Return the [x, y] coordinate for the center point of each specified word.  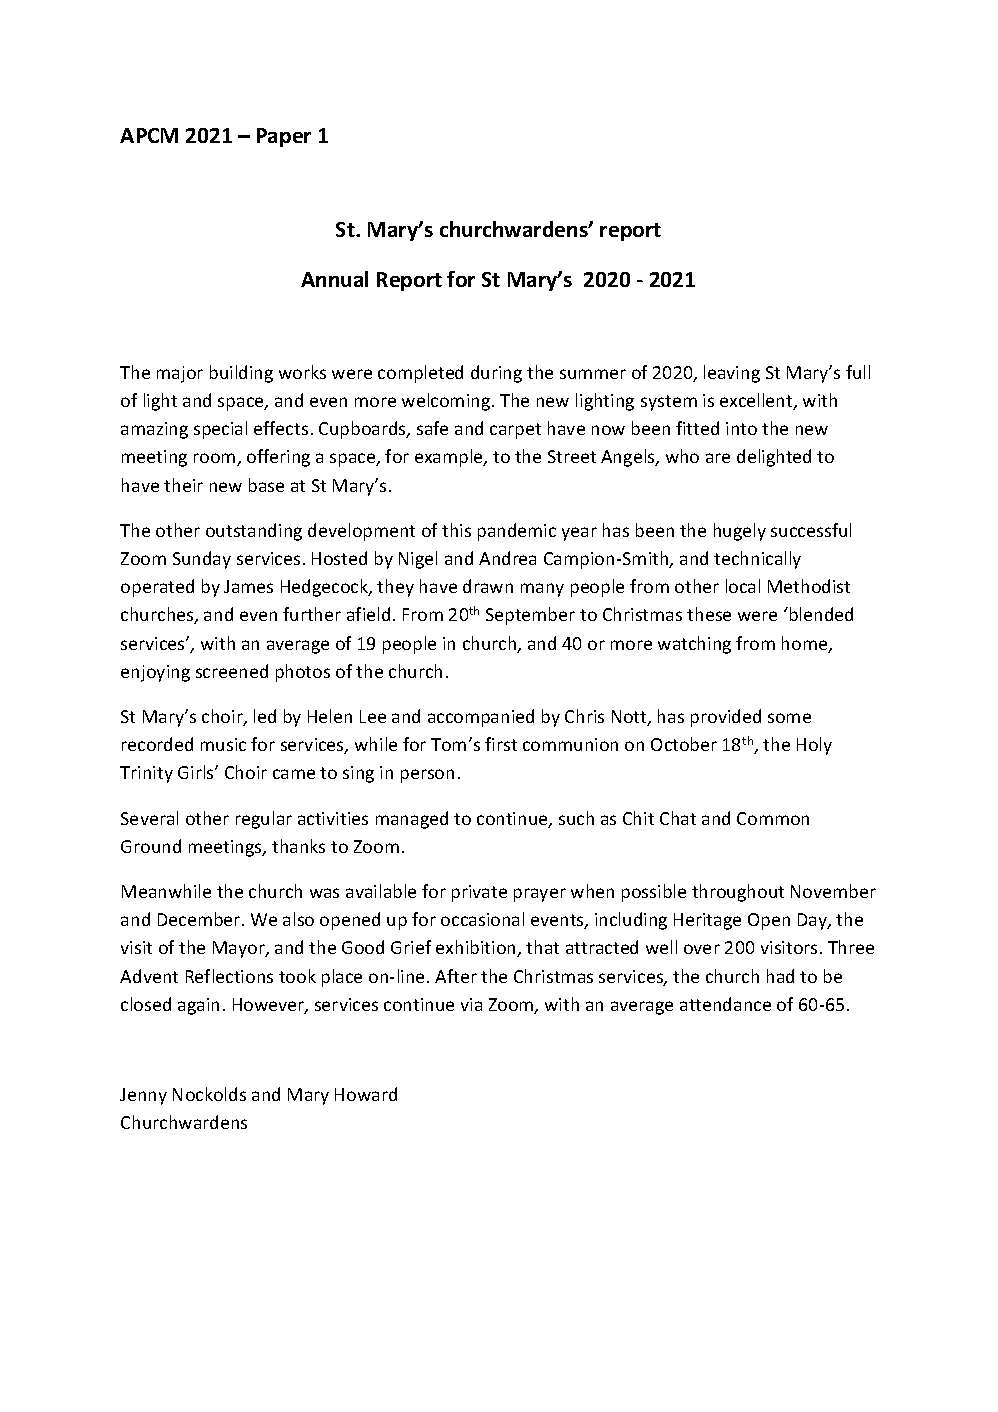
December [200, 919]
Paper [284, 137]
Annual [334, 279]
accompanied [481, 718]
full [858, 372]
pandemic [517, 532]
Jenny [143, 1096]
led [265, 716]
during [496, 374]
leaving [732, 374]
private [479, 893]
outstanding [254, 532]
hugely [740, 532]
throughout [738, 893]
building [241, 374]
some [789, 718]
